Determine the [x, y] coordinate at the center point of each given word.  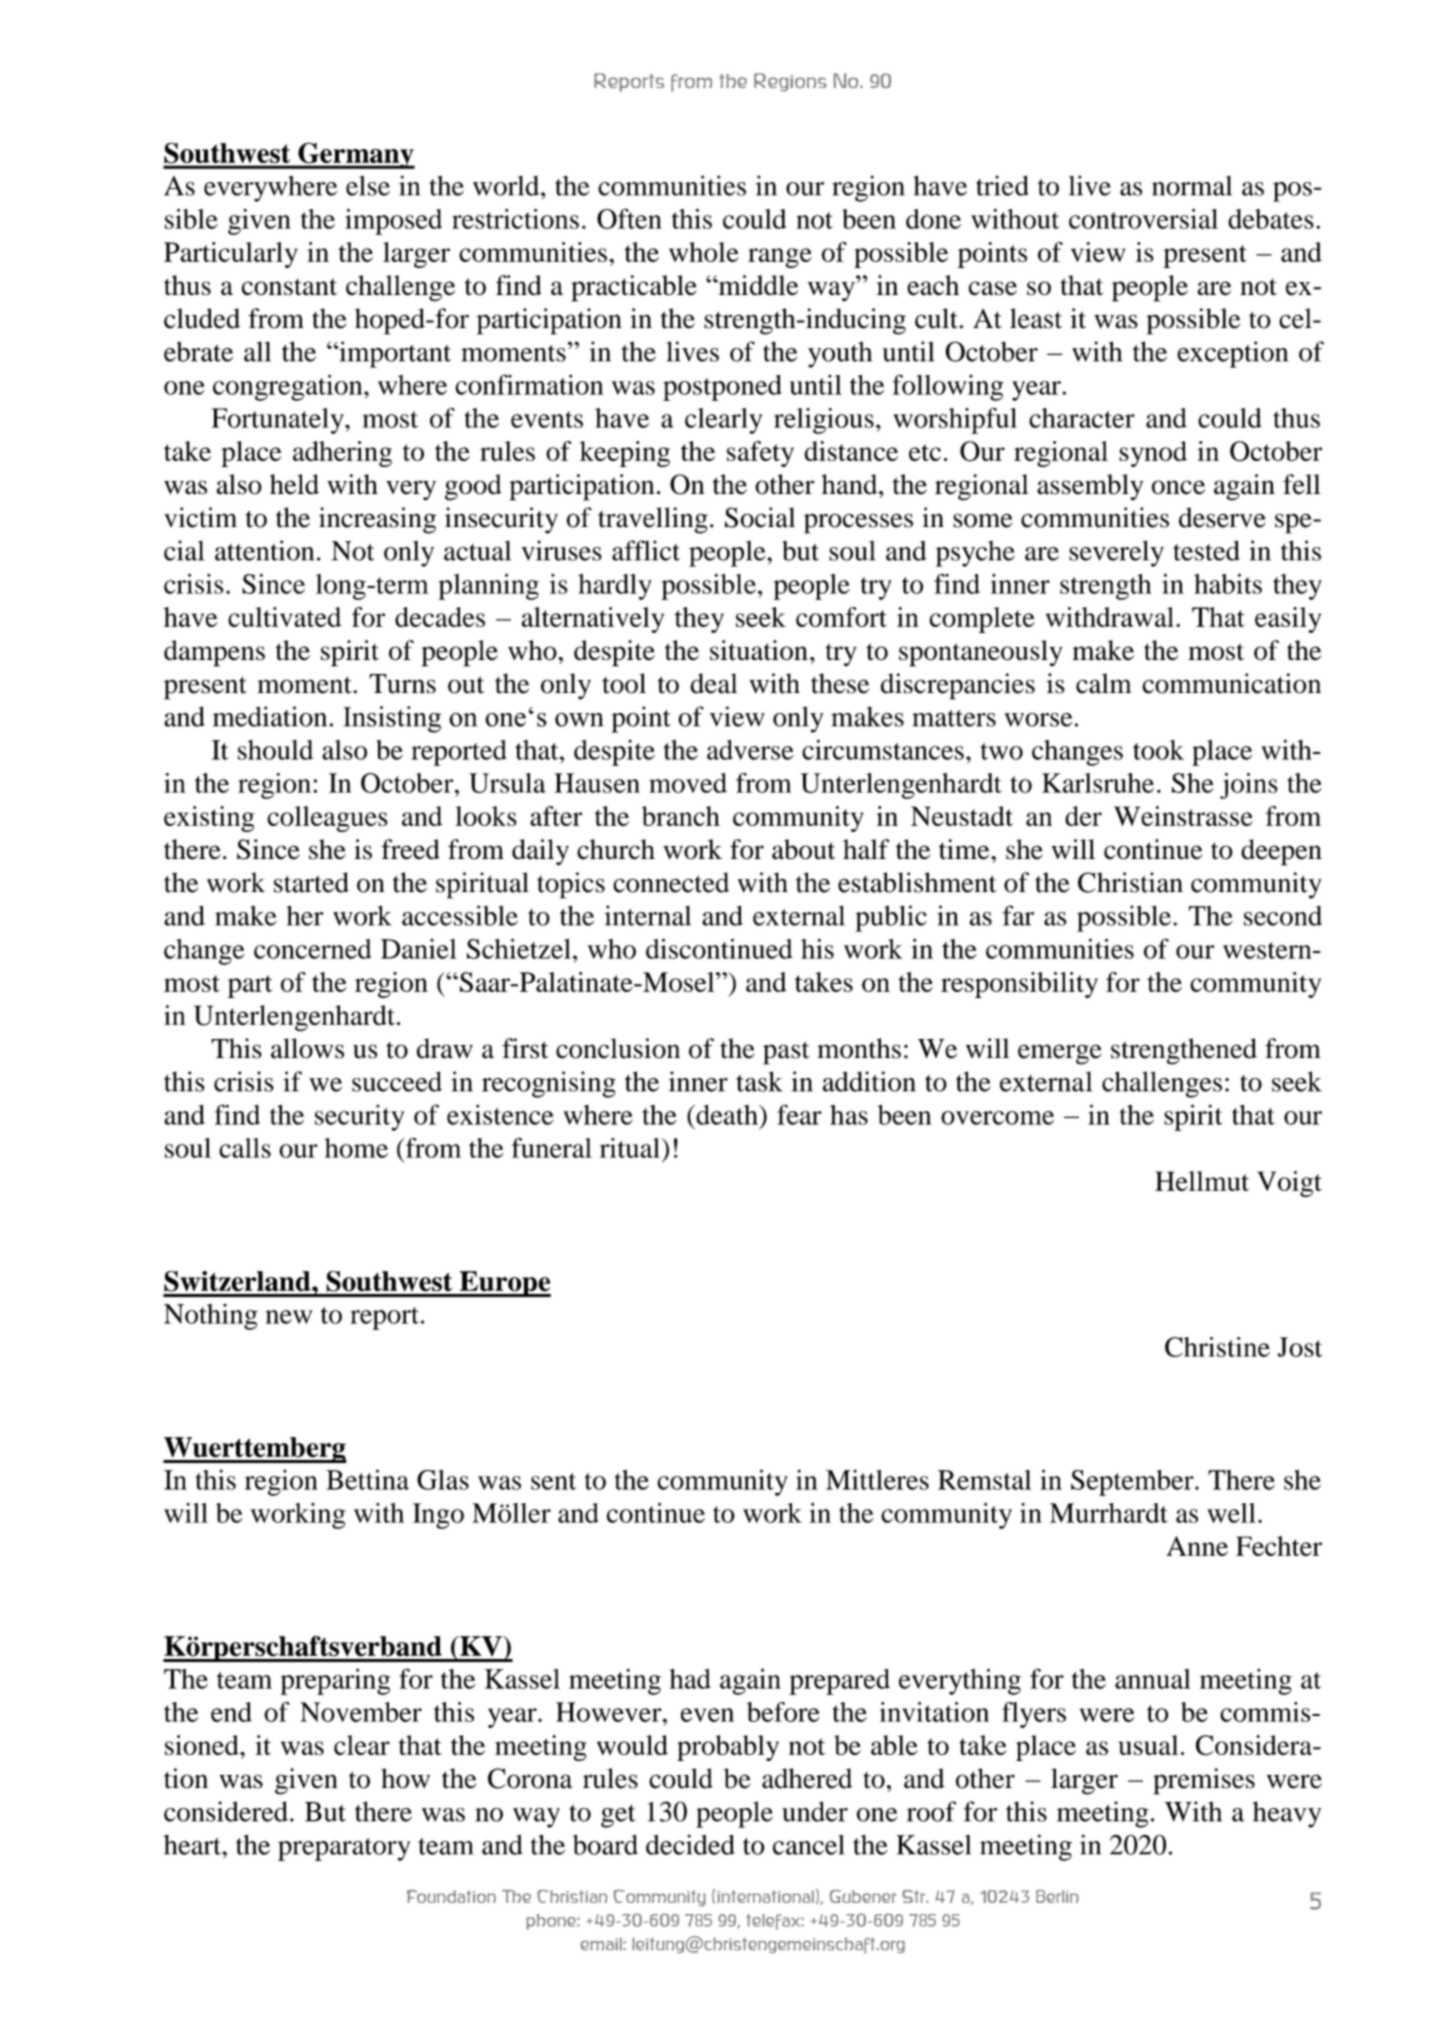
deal [714, 683]
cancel [809, 1845]
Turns [402, 684]
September [1133, 1483]
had [690, 1679]
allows [307, 1048]
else [368, 186]
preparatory [344, 1849]
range [780, 258]
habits [1228, 584]
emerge [1060, 1054]
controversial [1143, 219]
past [786, 1053]
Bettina [367, 1479]
